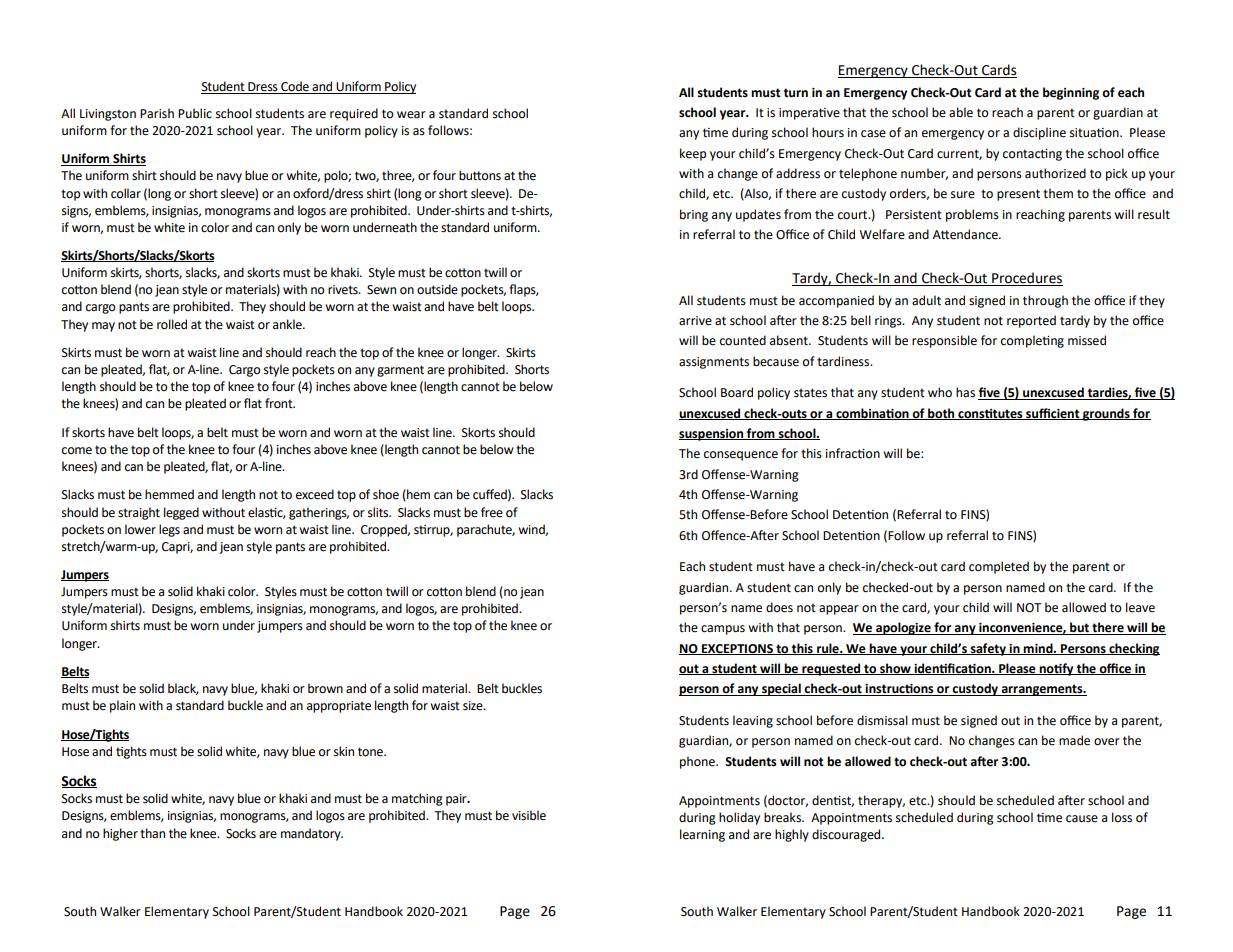  What do you see at coordinates (529, 815) in the screenshot?
I see `visible` at bounding box center [529, 815].
